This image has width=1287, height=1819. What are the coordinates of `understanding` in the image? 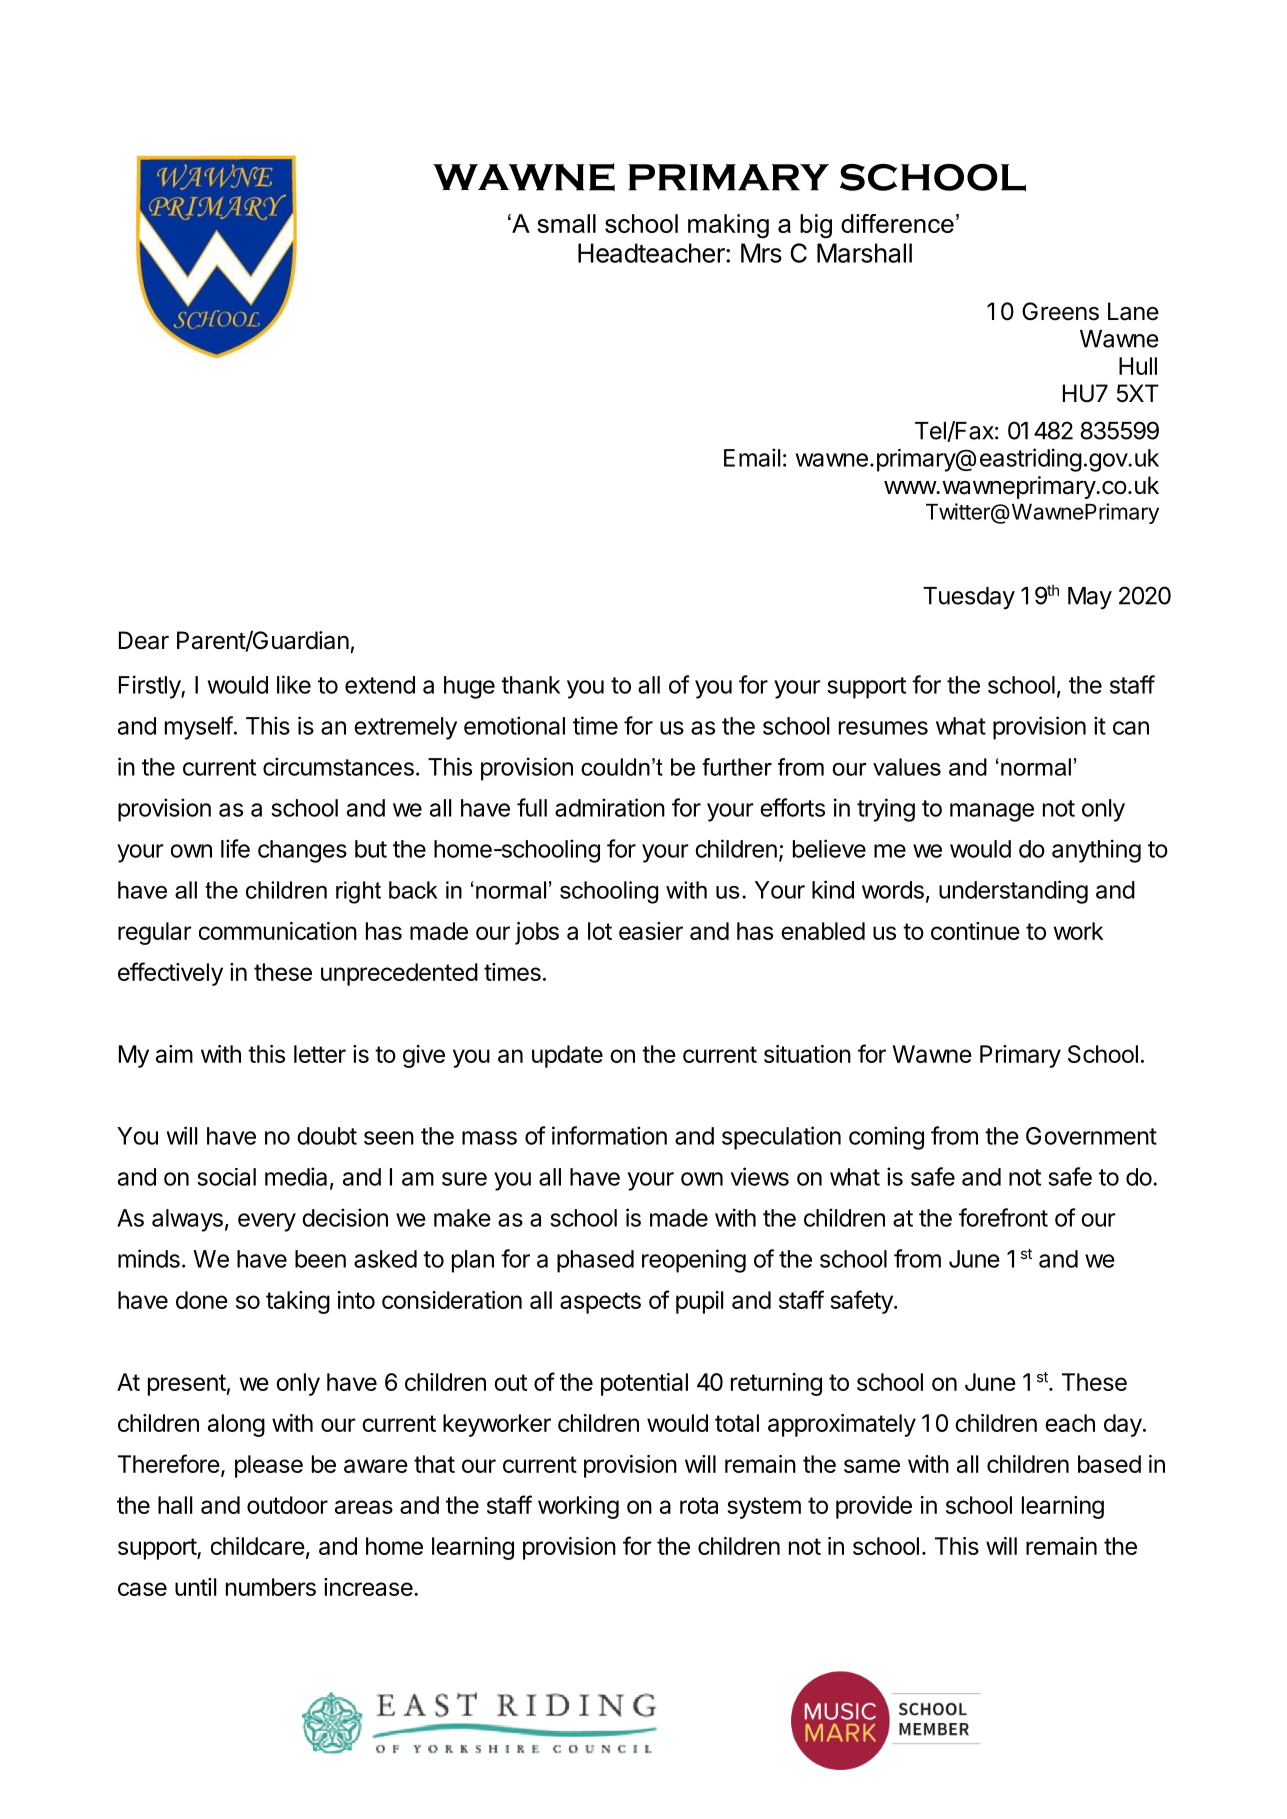 It's located at (1013, 892).
